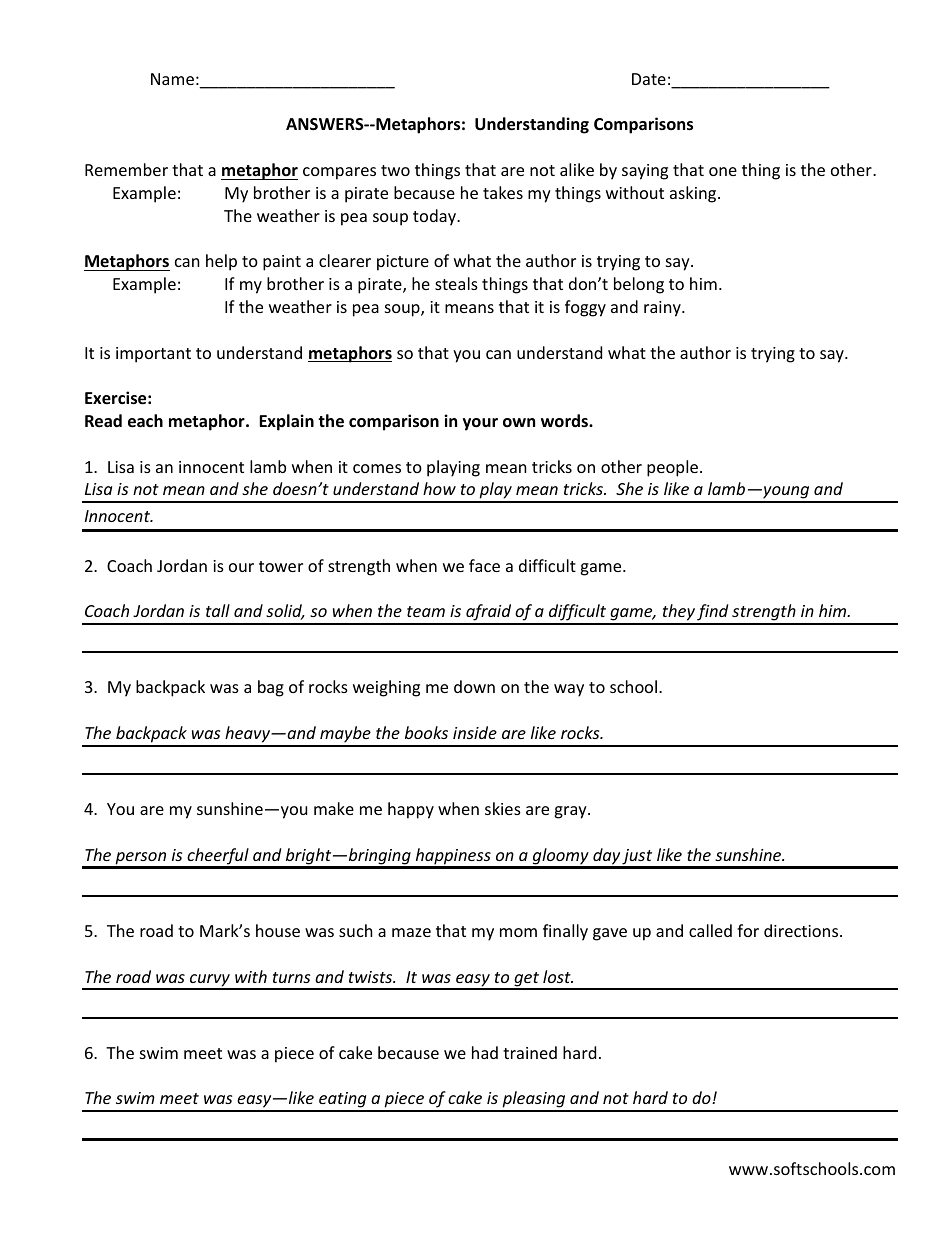 The width and height of the screenshot is (952, 1233). Describe the element at coordinates (534, 1101) in the screenshot. I see `pleasing` at that location.
